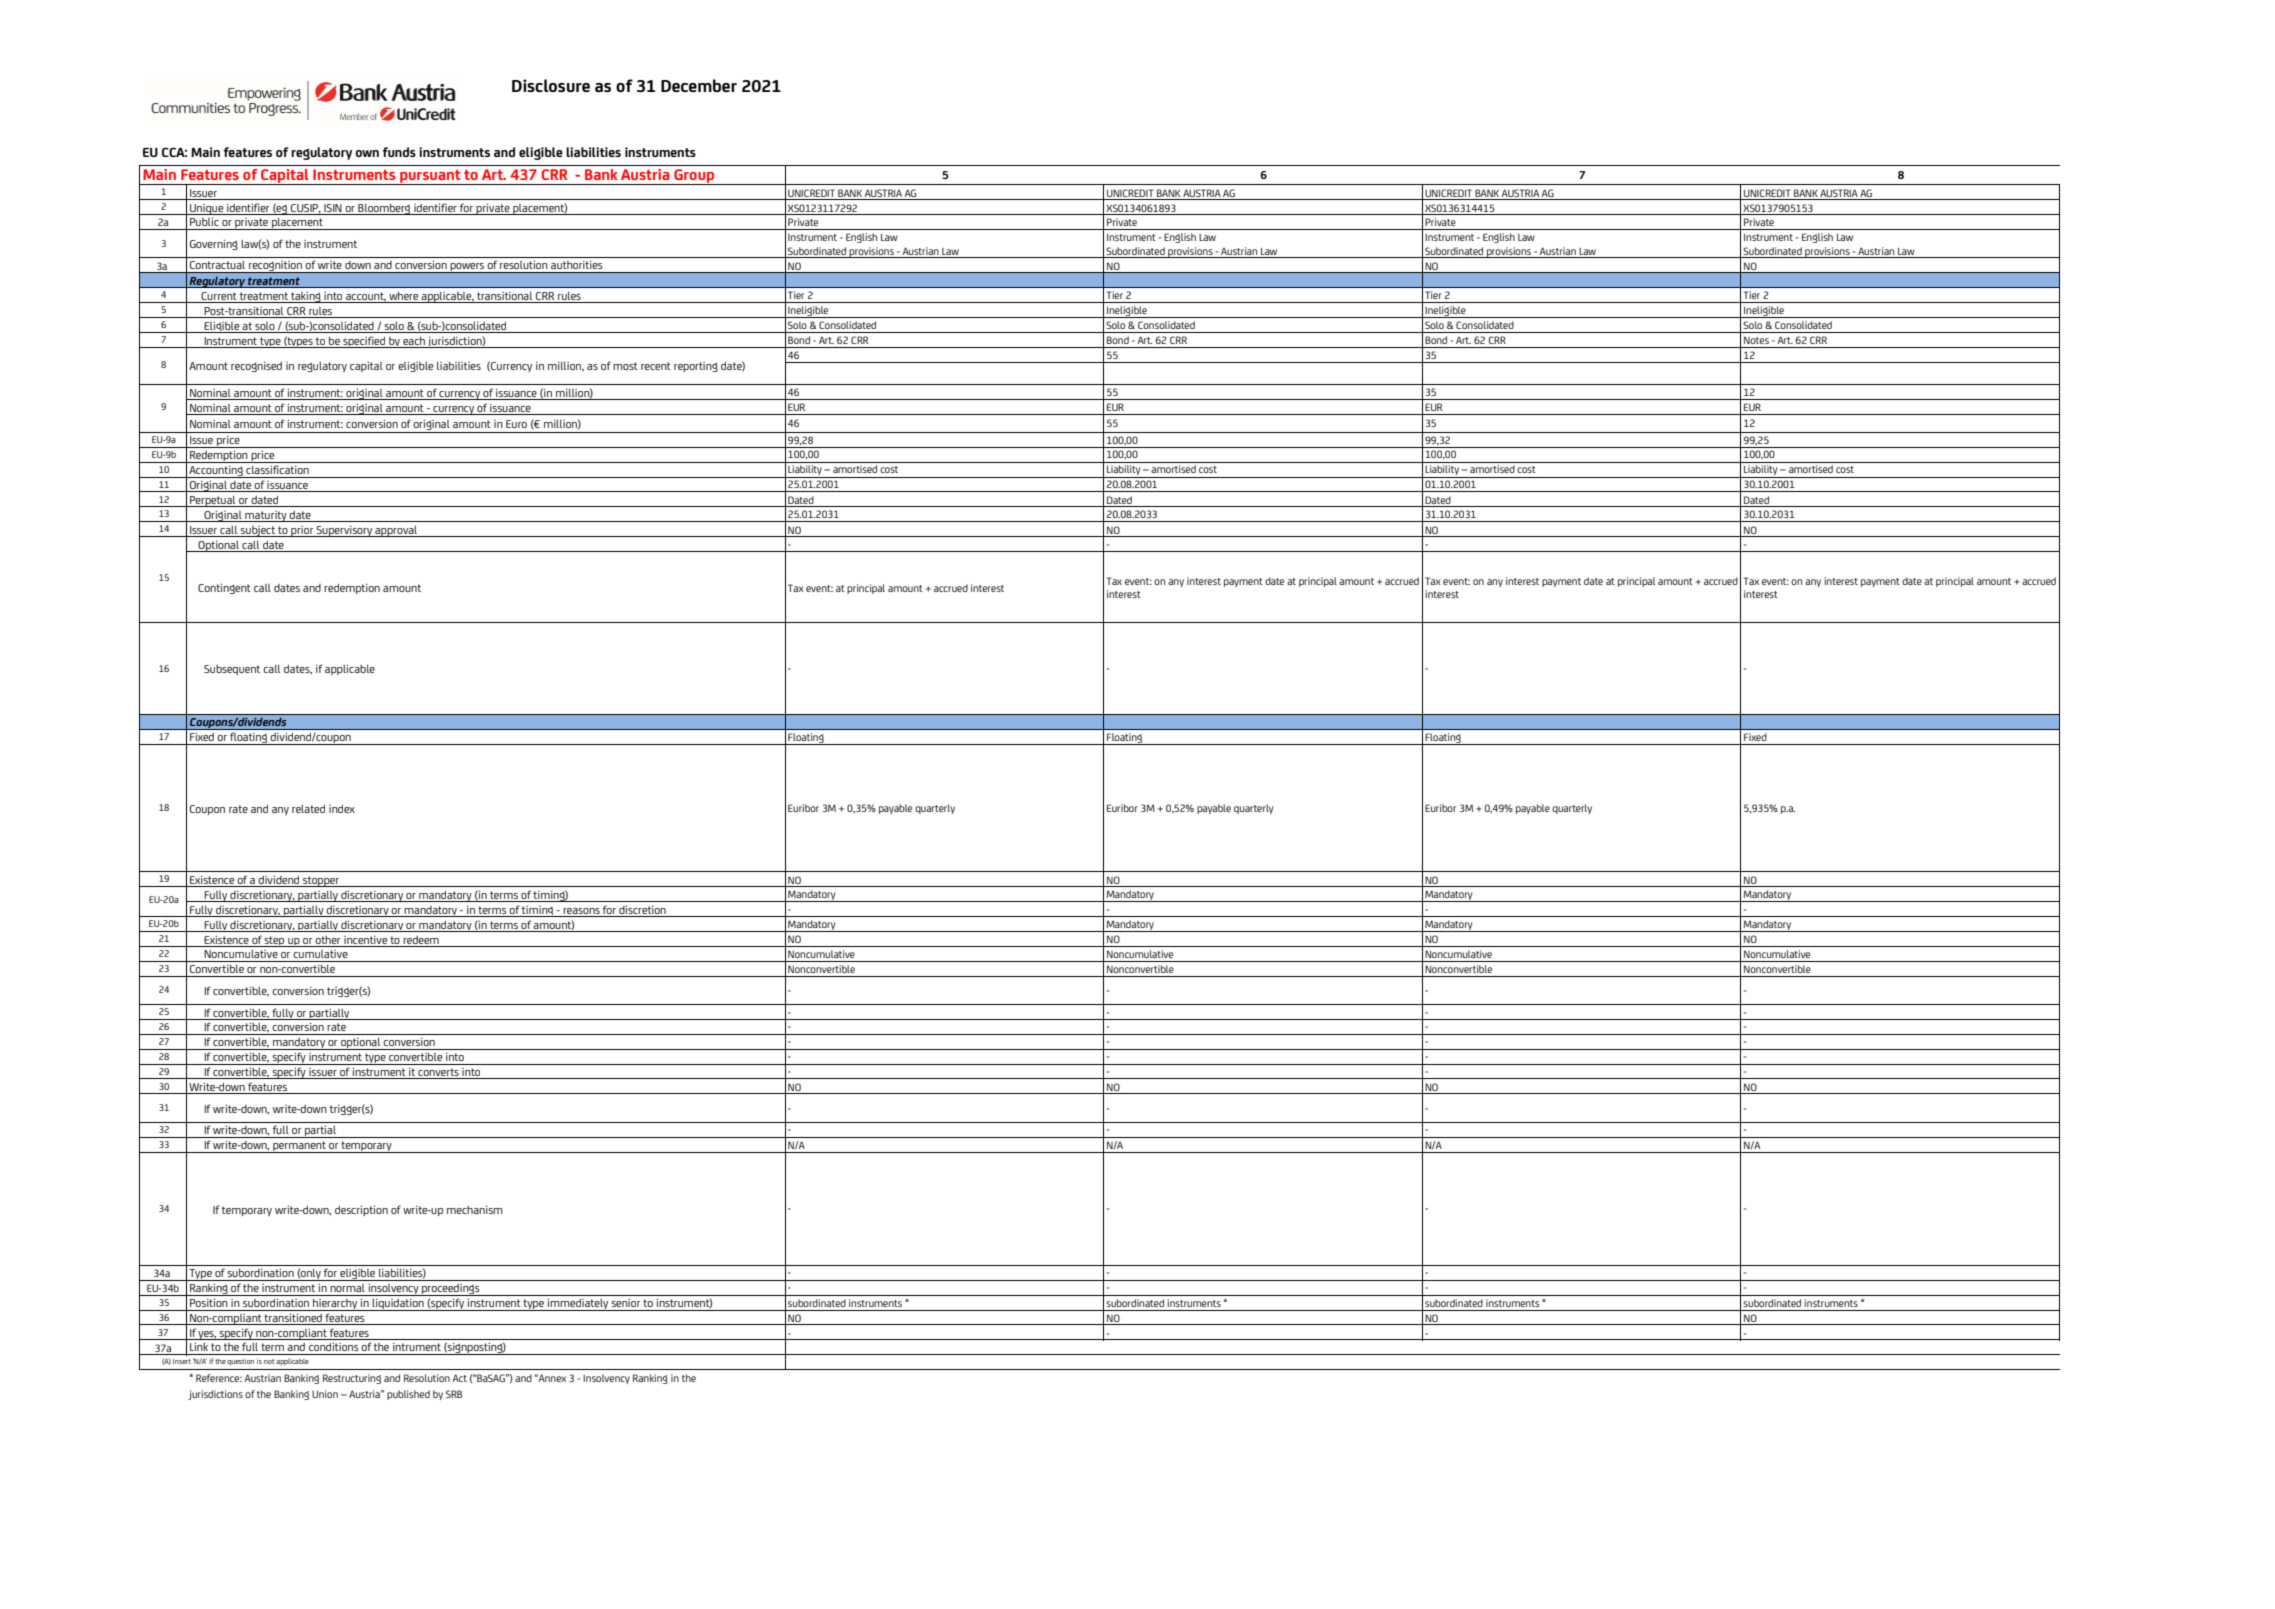 The width and height of the document is (2275, 1609). Describe the element at coordinates (699, 85) in the document. I see `December` at that location.
